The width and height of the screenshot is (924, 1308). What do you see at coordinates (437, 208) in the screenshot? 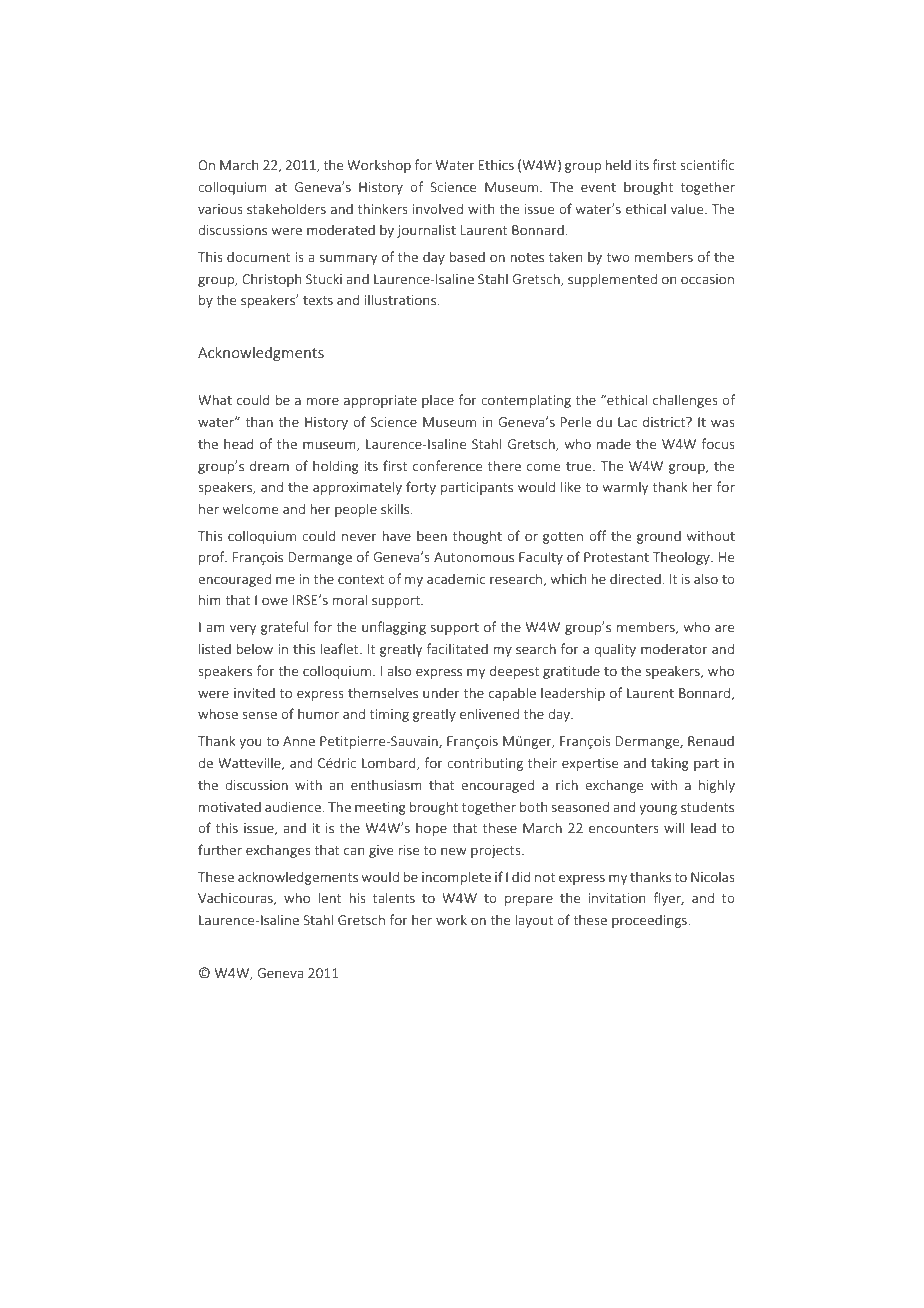
I see `involved` at bounding box center [437, 208].
